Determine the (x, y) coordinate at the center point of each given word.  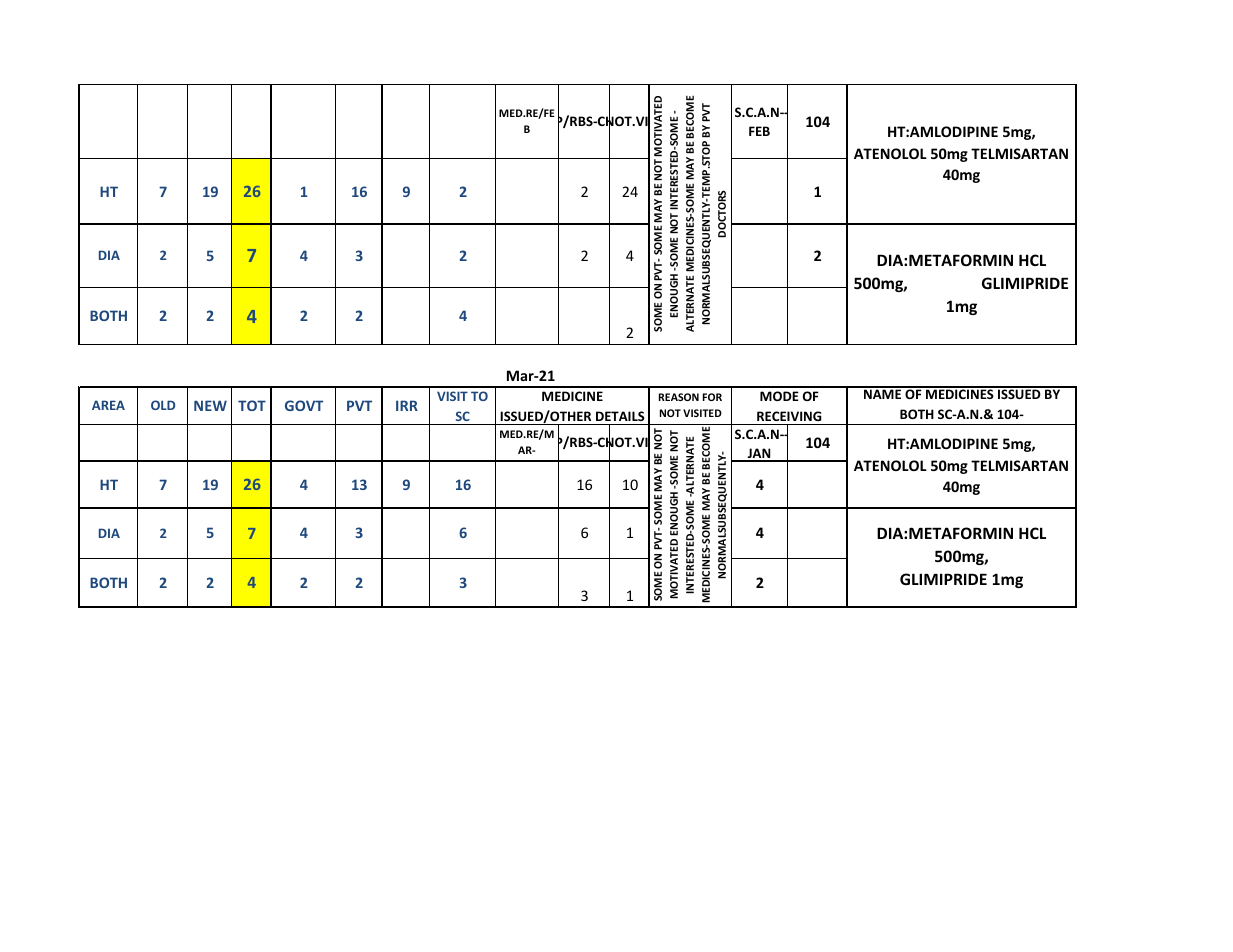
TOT (252, 405)
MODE (779, 396)
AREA (108, 405)
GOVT (304, 405)
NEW (210, 405)
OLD (163, 405)
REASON (679, 397)
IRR (407, 405)
